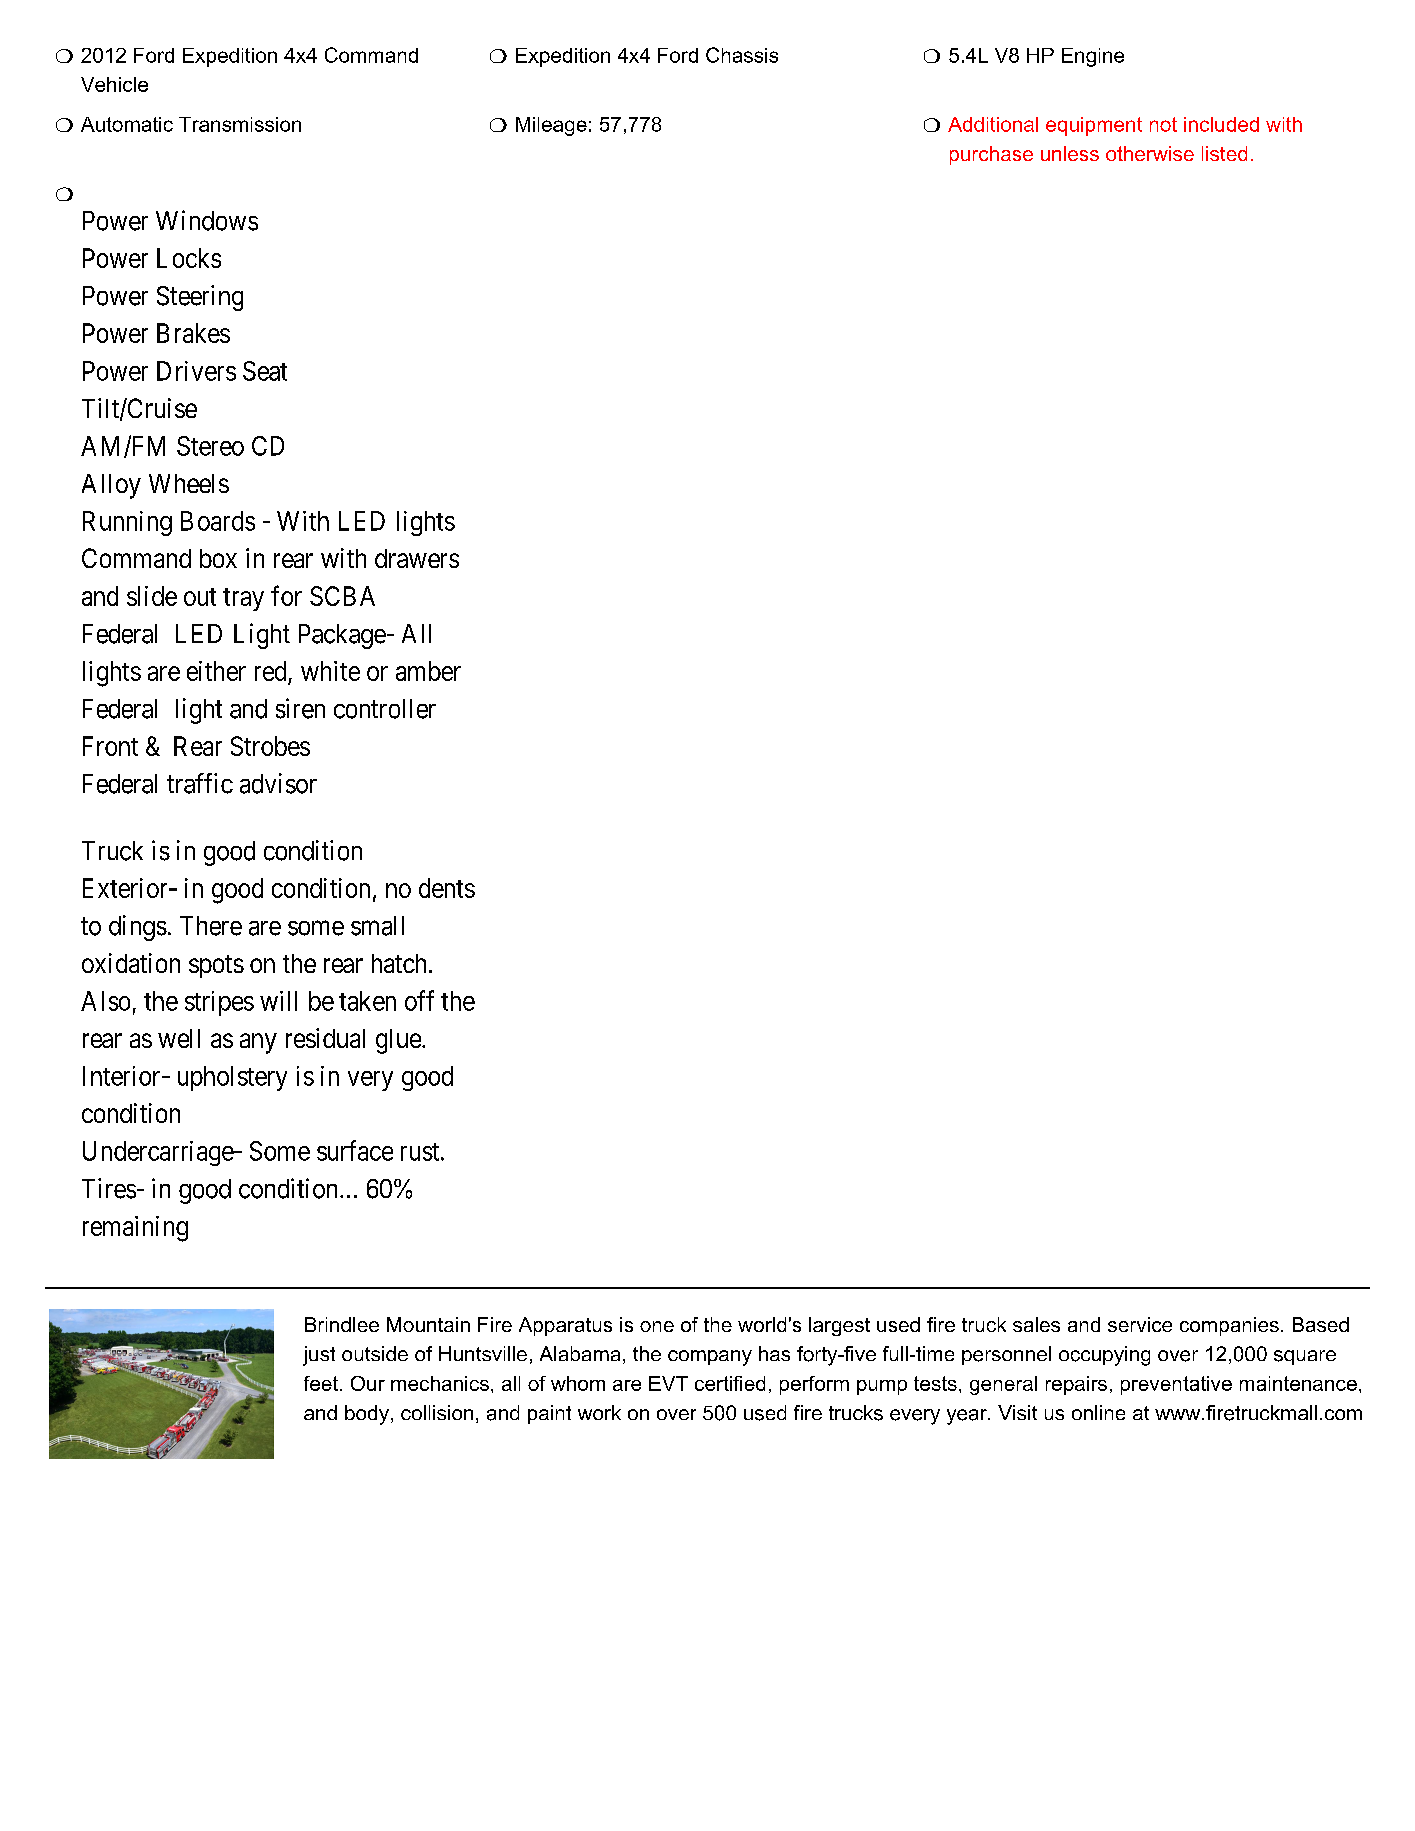  Describe the element at coordinates (240, 124) in the image. I see `Transmission` at that location.
